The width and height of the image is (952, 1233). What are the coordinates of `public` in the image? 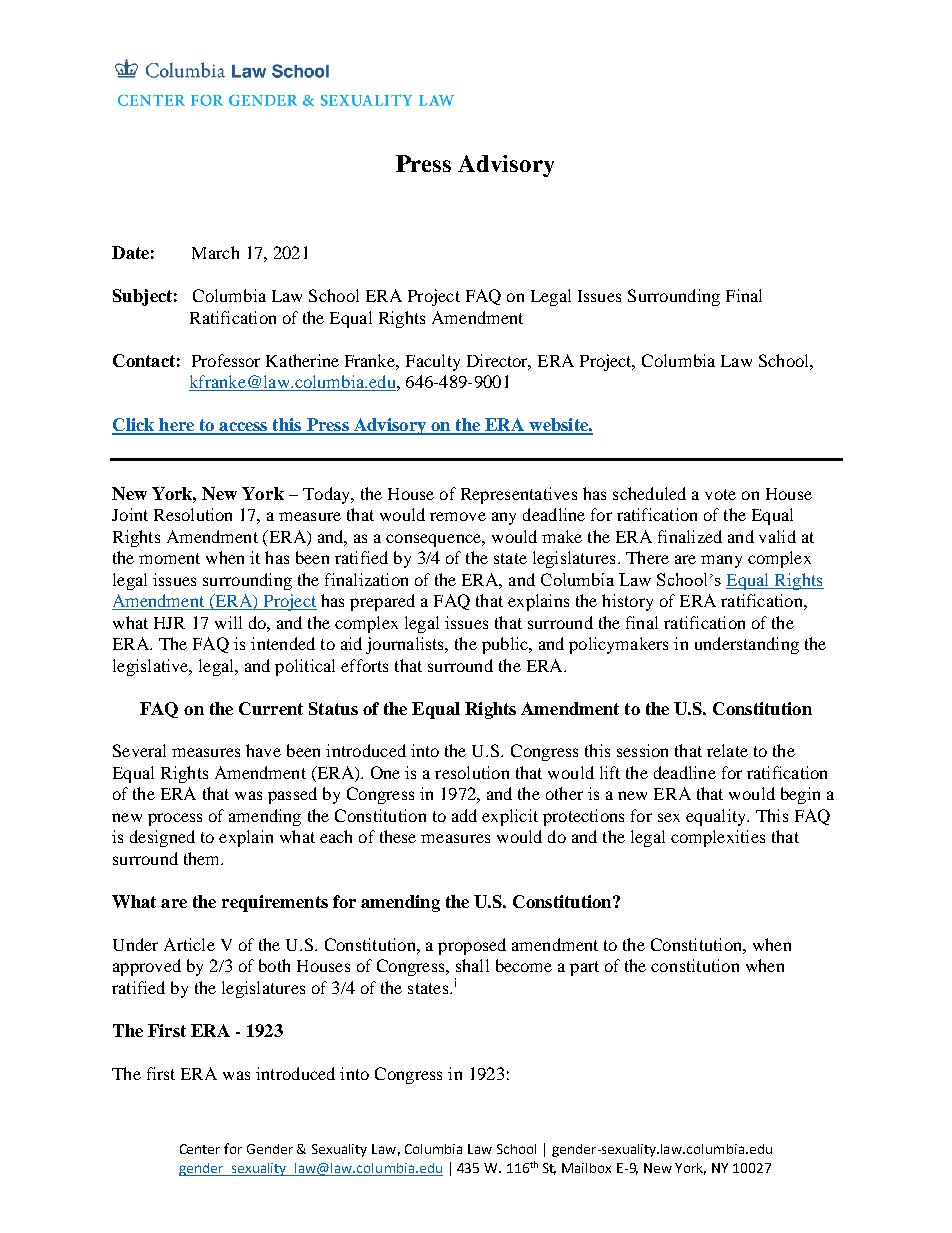 It's located at (506, 645).
